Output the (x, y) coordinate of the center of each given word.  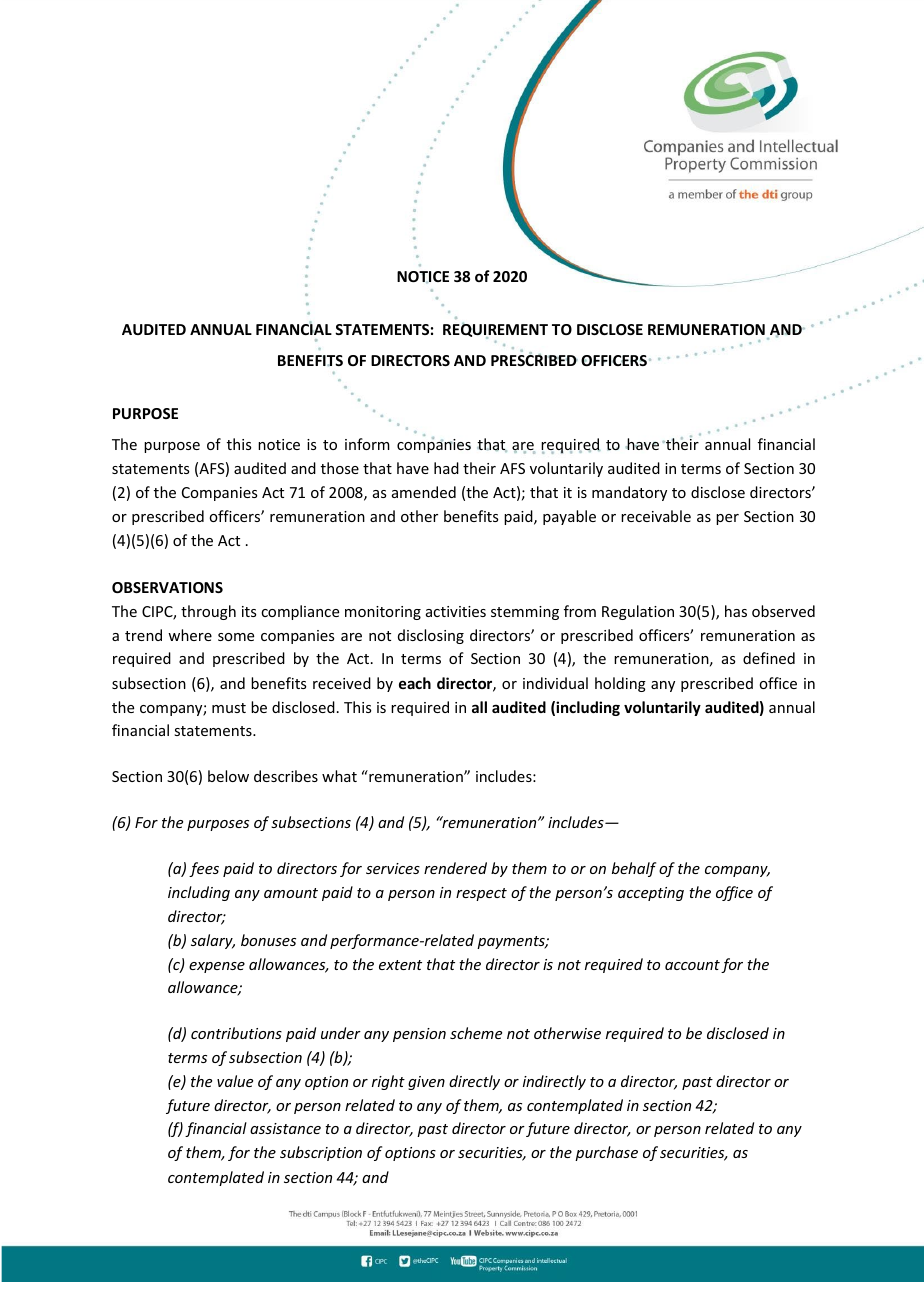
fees (204, 869)
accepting (651, 894)
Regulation (638, 612)
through (208, 612)
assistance (285, 1128)
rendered (455, 868)
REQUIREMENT (495, 331)
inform (367, 444)
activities (456, 611)
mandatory (629, 493)
